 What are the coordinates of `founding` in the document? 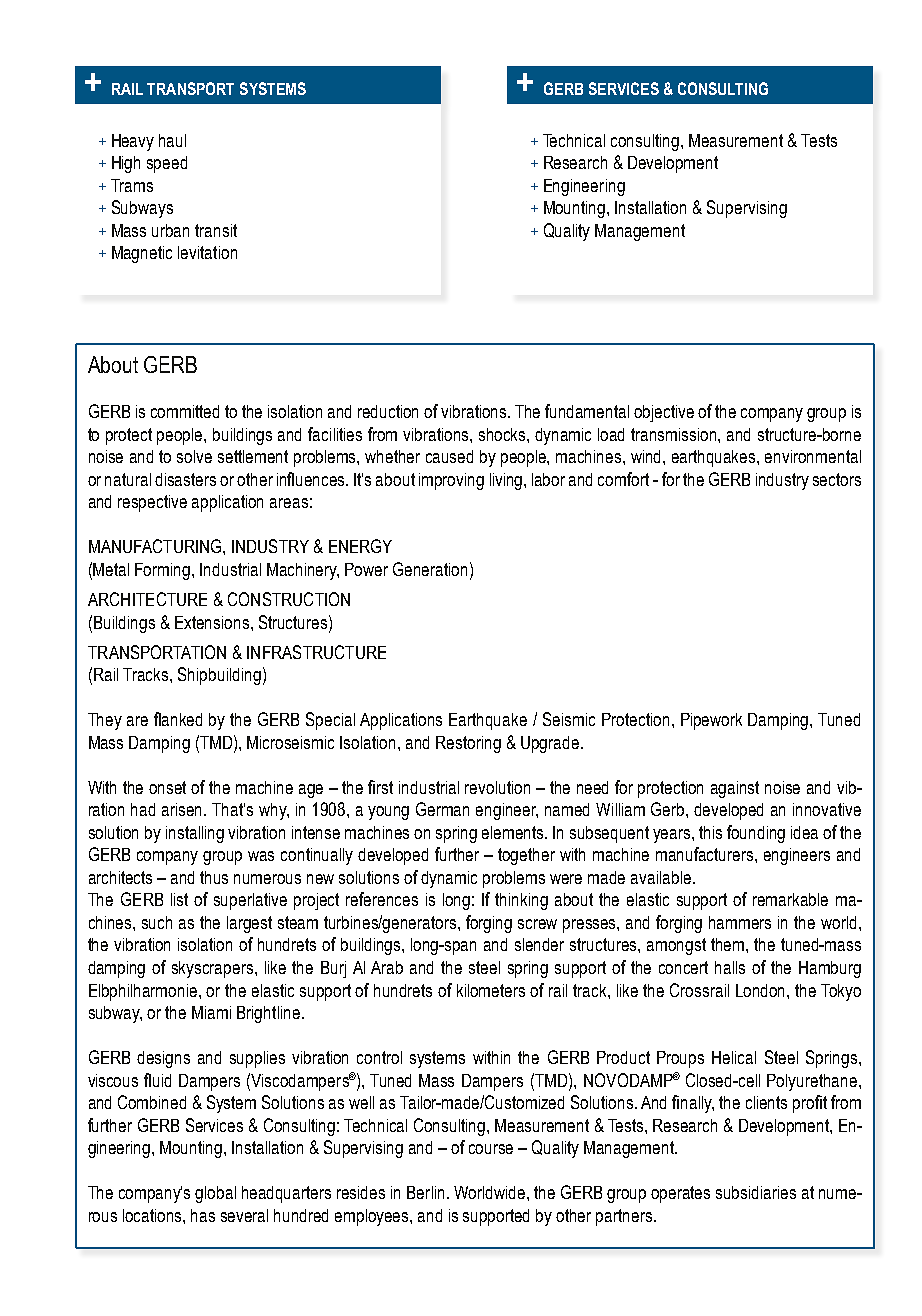 It's located at (756, 834).
